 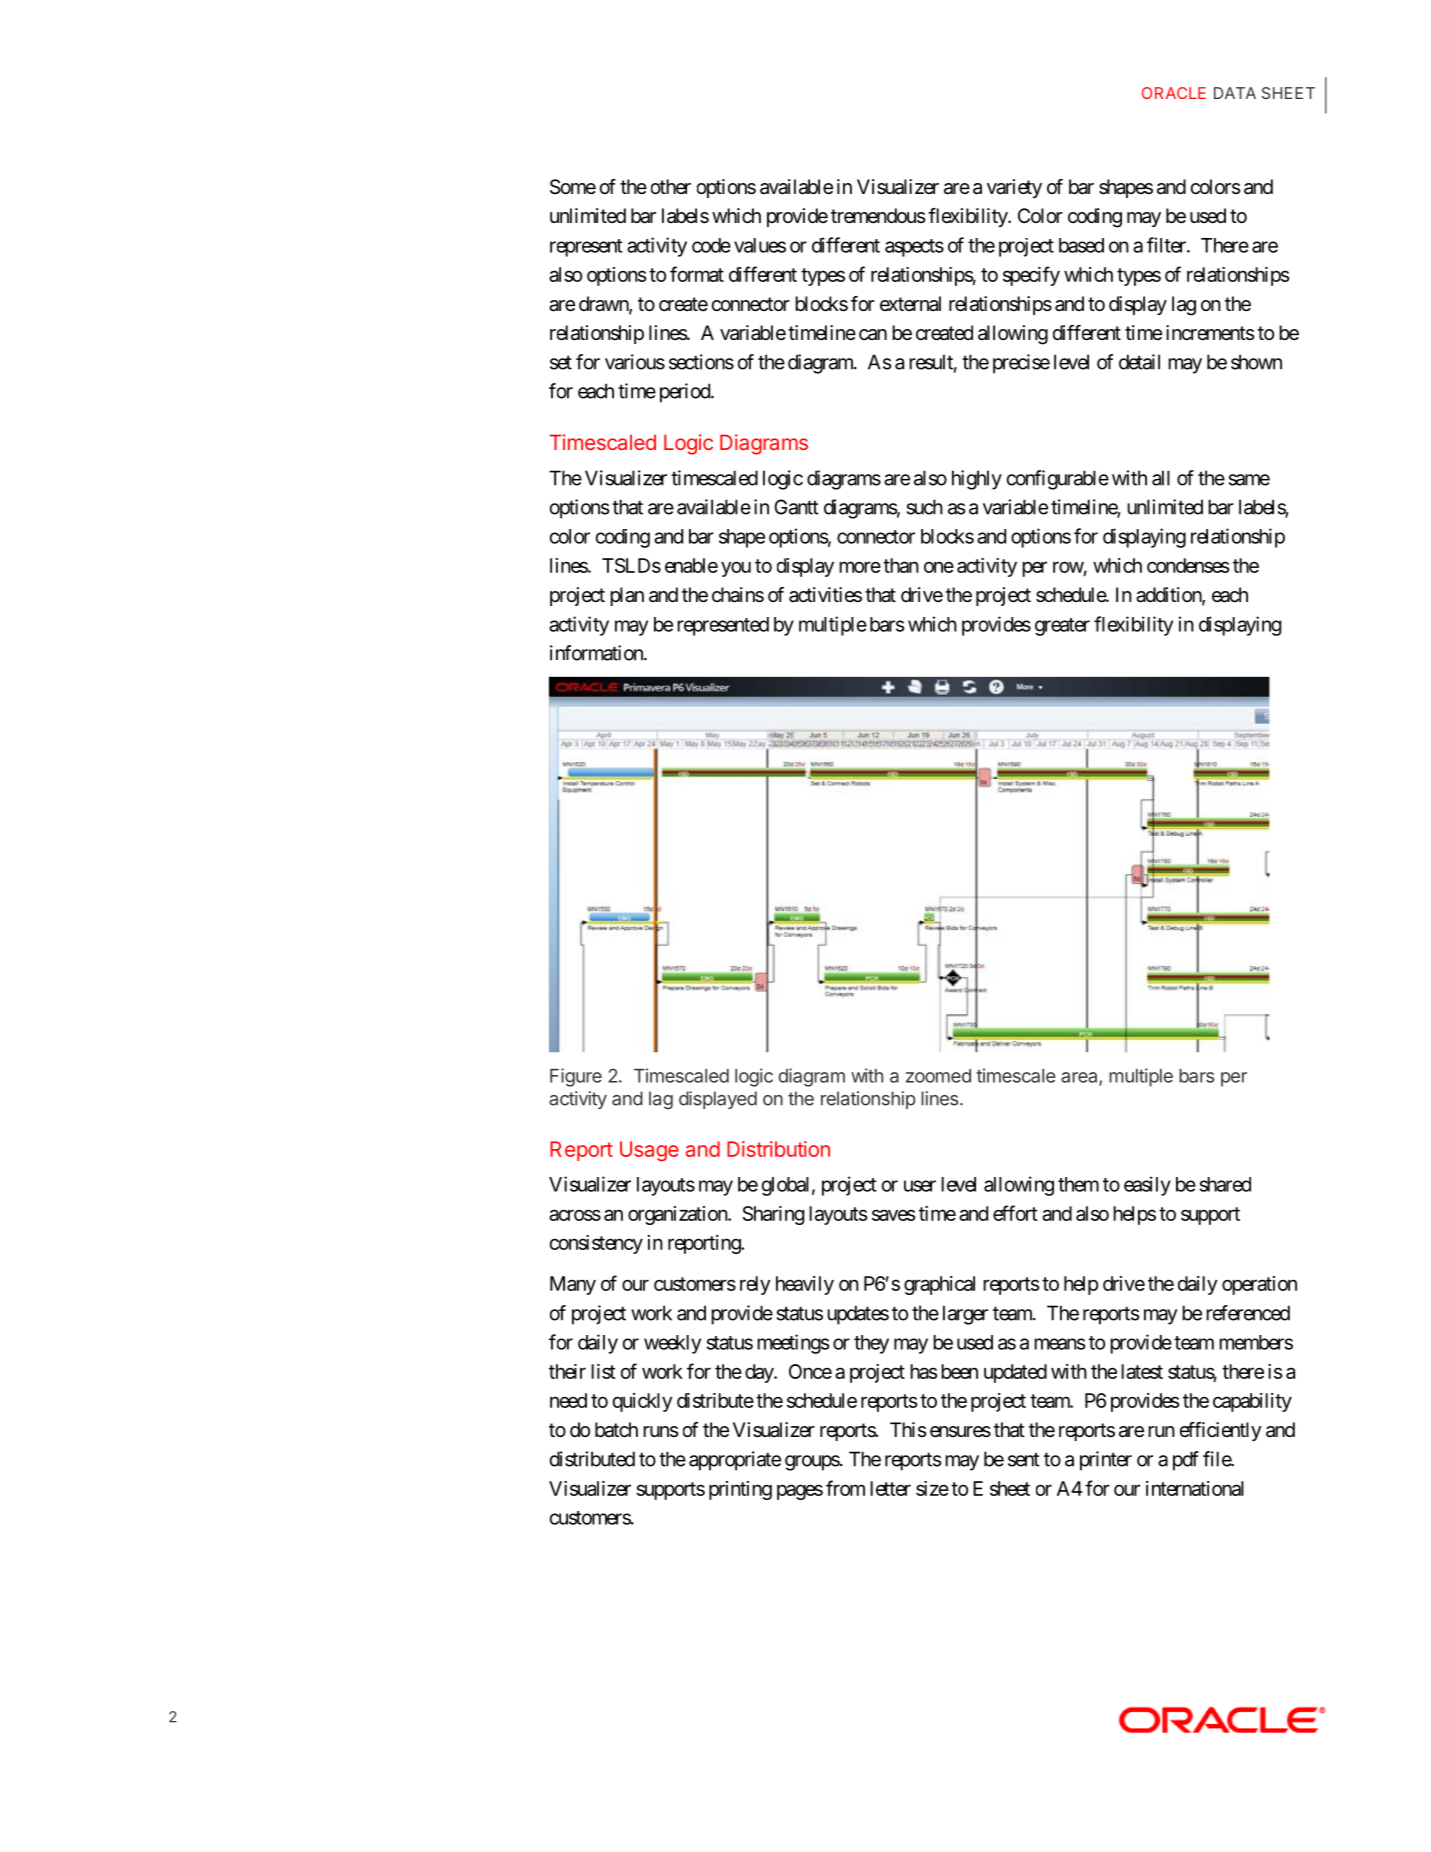 I want to click on period, so click(x=686, y=393).
